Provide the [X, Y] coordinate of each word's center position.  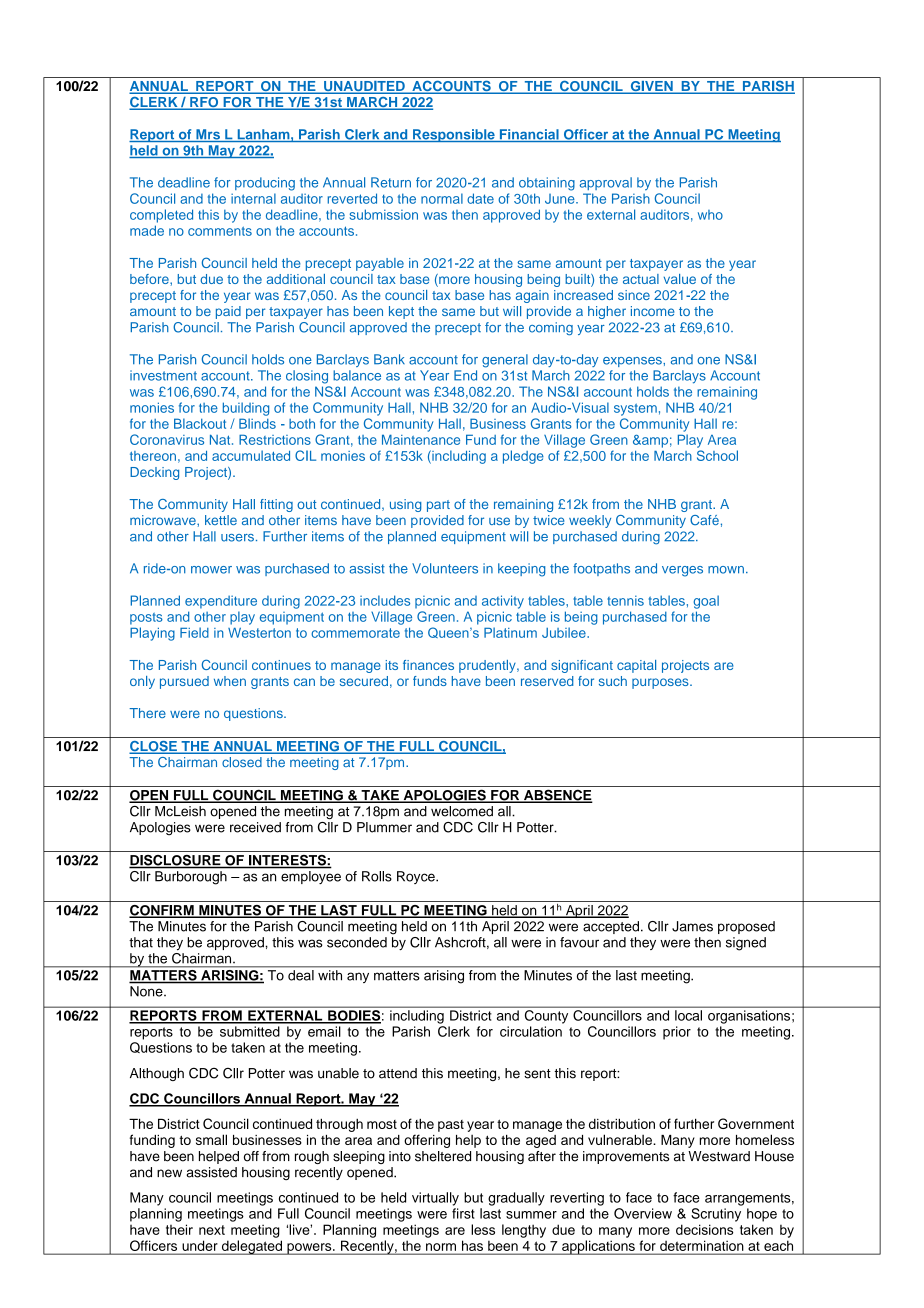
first [463, 1213]
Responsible [454, 135]
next [212, 1230]
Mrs [208, 135]
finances [428, 665]
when [230, 681]
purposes [661, 683]
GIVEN [651, 87]
